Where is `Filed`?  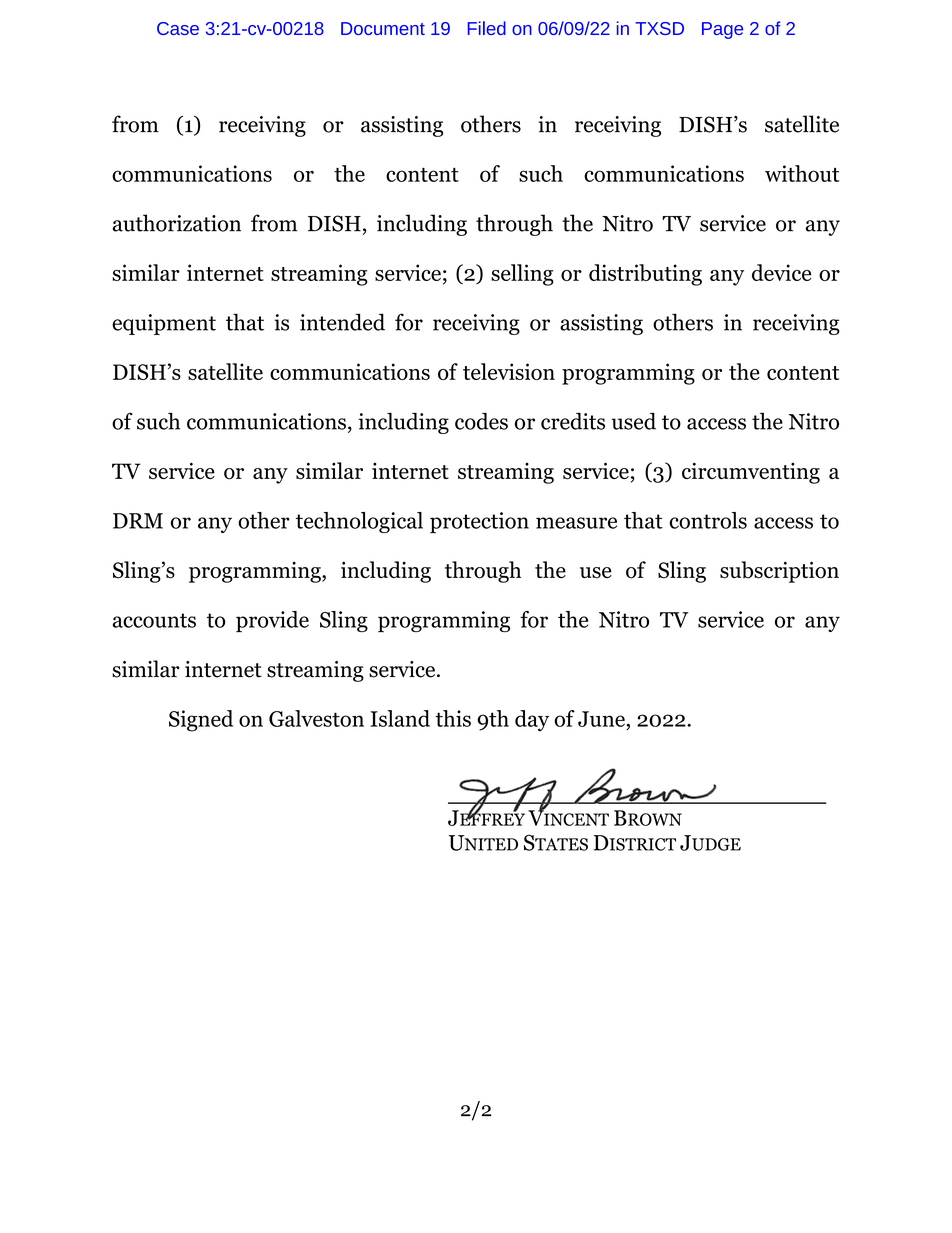 Filed is located at coordinates (487, 28).
